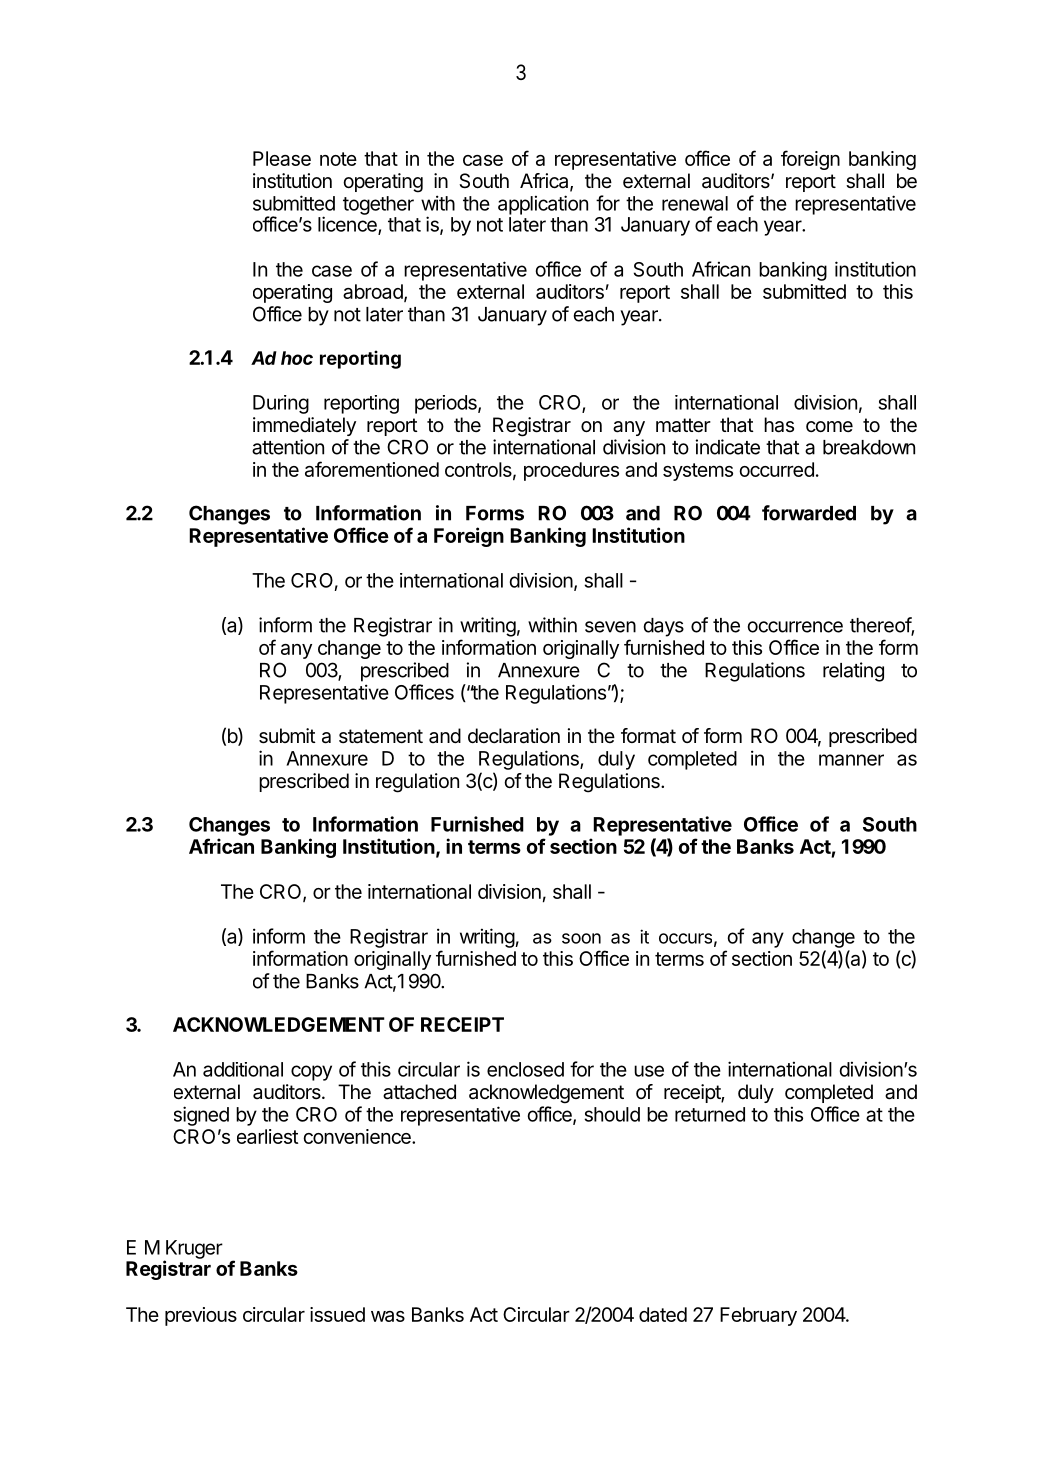  I want to click on manner, so click(851, 760).
